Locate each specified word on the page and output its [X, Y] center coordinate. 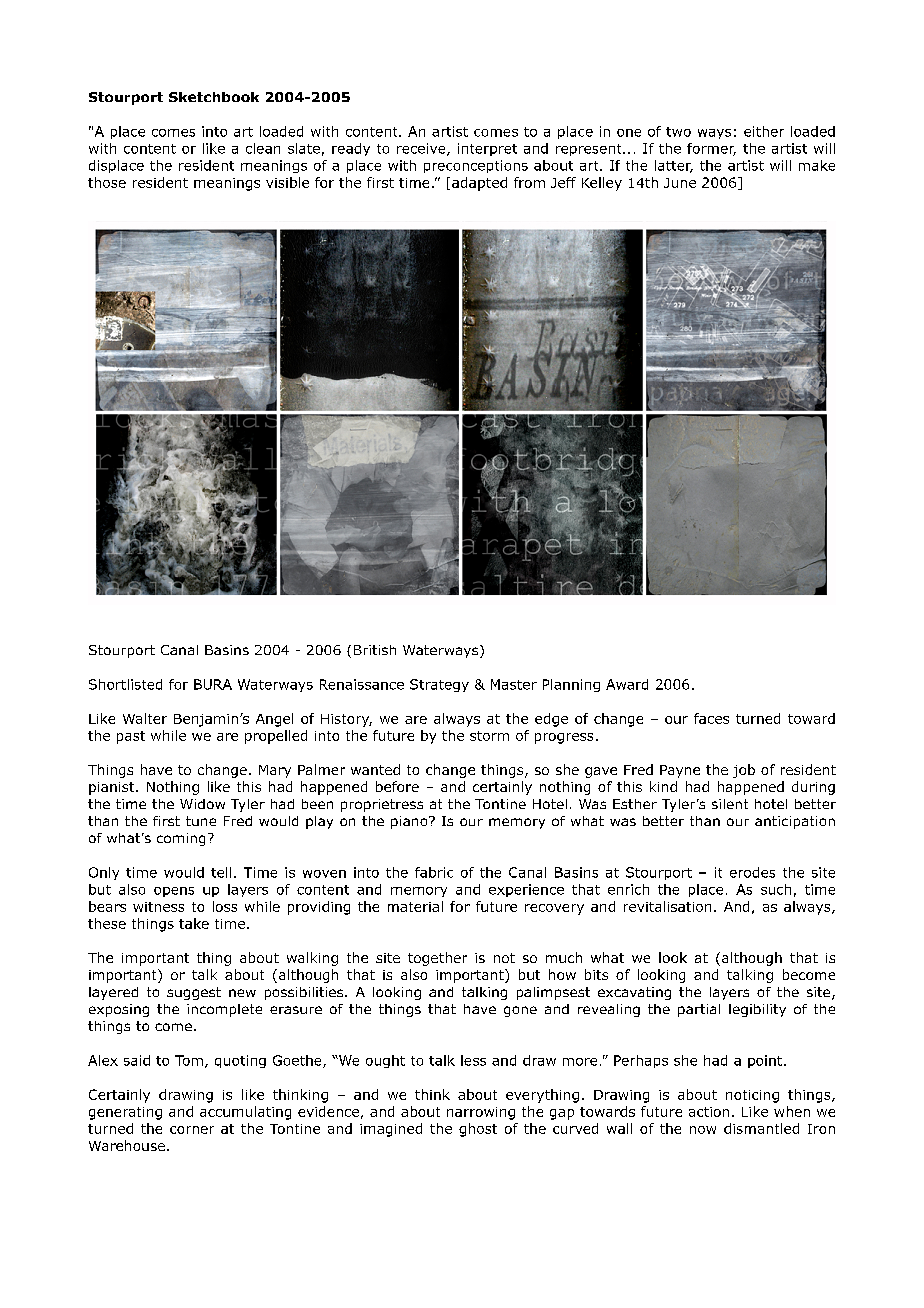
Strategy [439, 685]
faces [711, 718]
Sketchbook [214, 97]
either [764, 131]
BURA [213, 684]
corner [192, 1130]
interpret [487, 149]
